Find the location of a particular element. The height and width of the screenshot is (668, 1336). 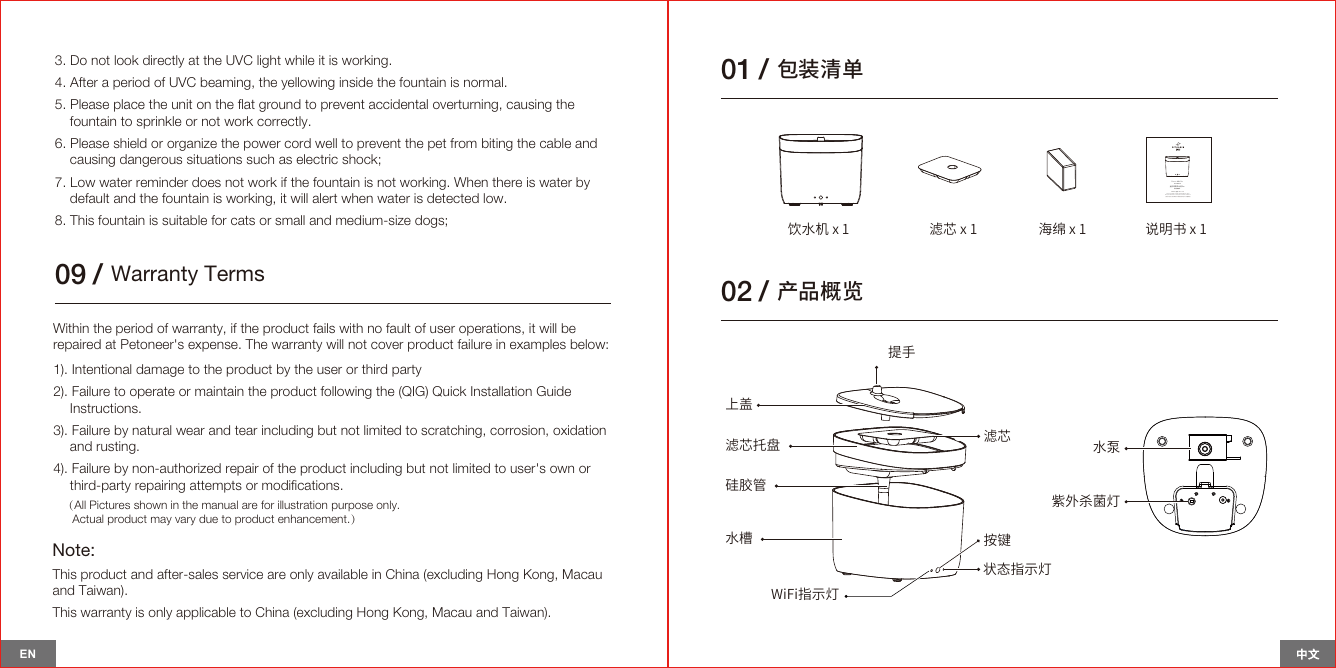

oxidation is located at coordinates (579, 430).
